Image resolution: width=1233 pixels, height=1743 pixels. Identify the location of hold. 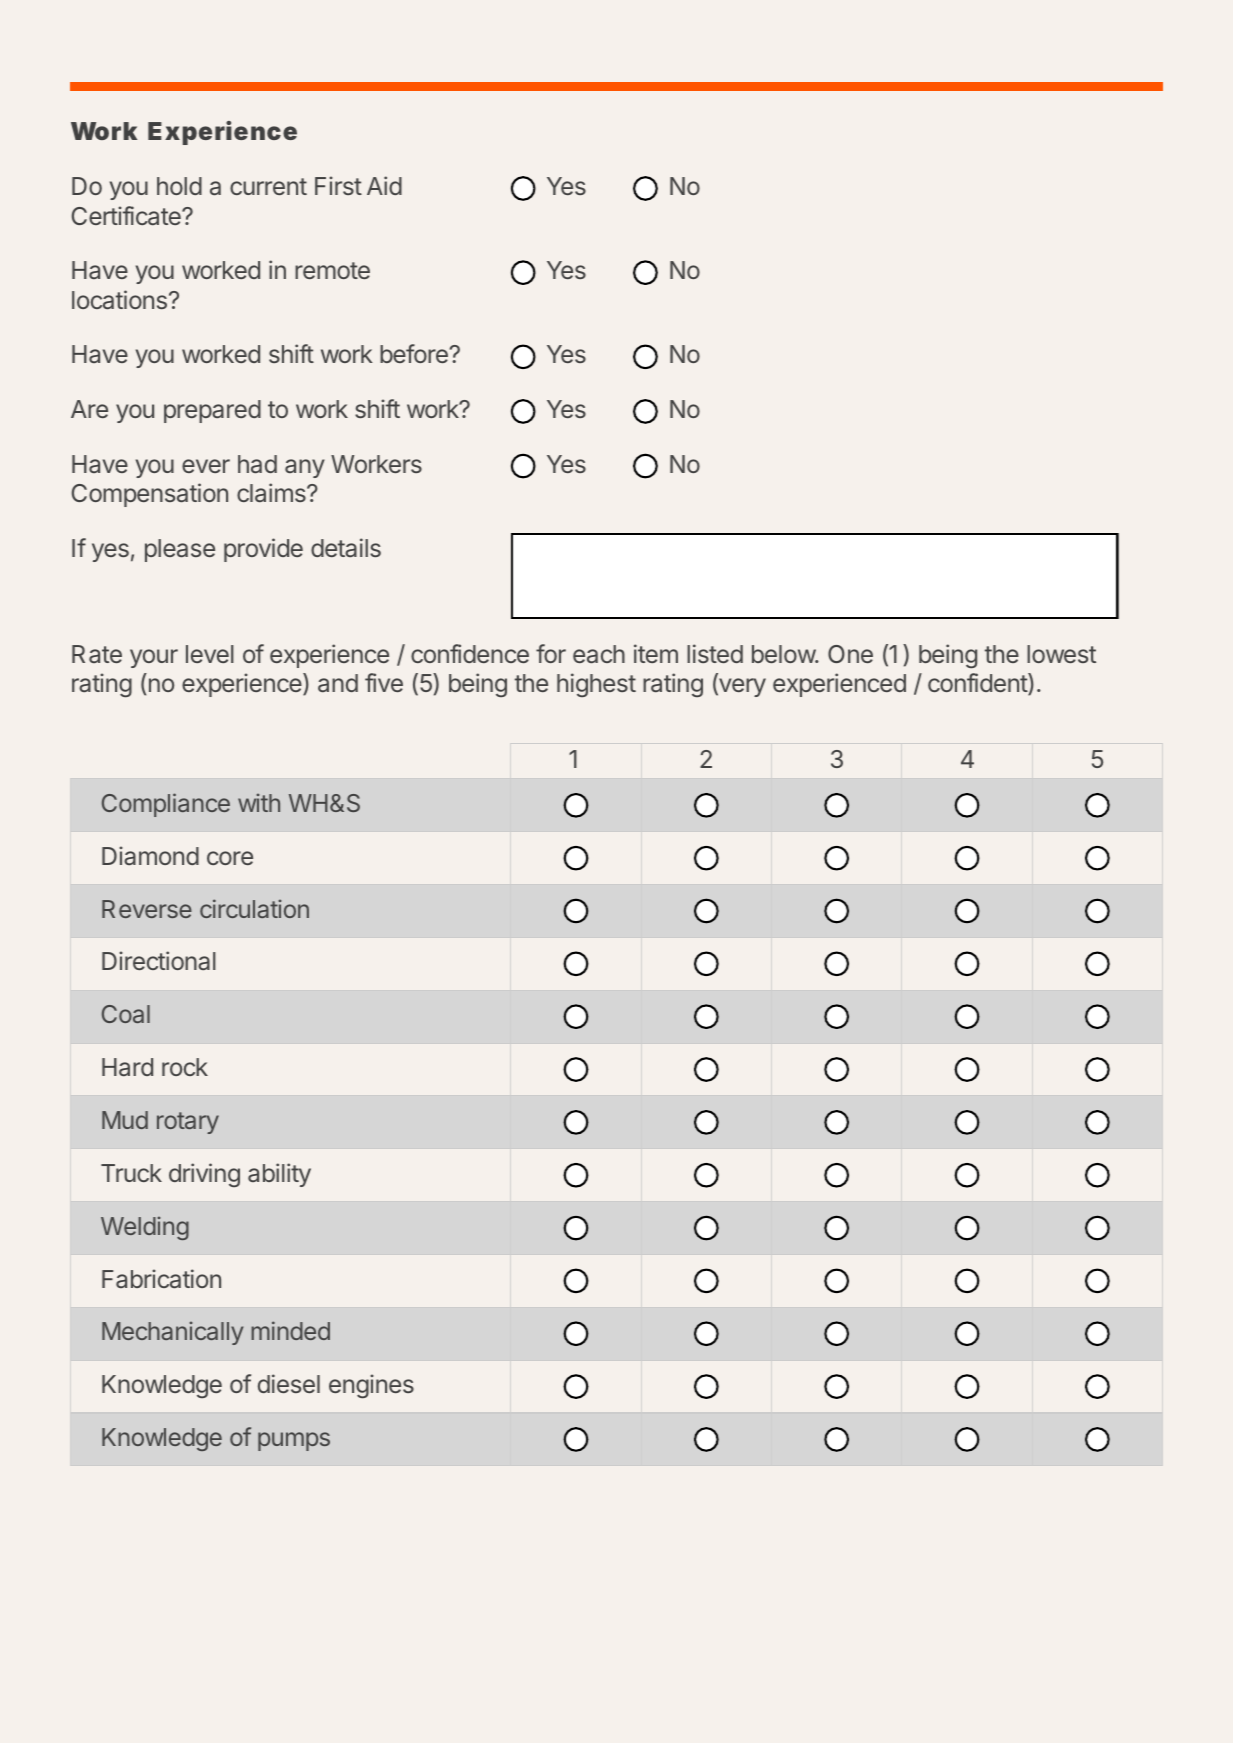
(179, 186).
